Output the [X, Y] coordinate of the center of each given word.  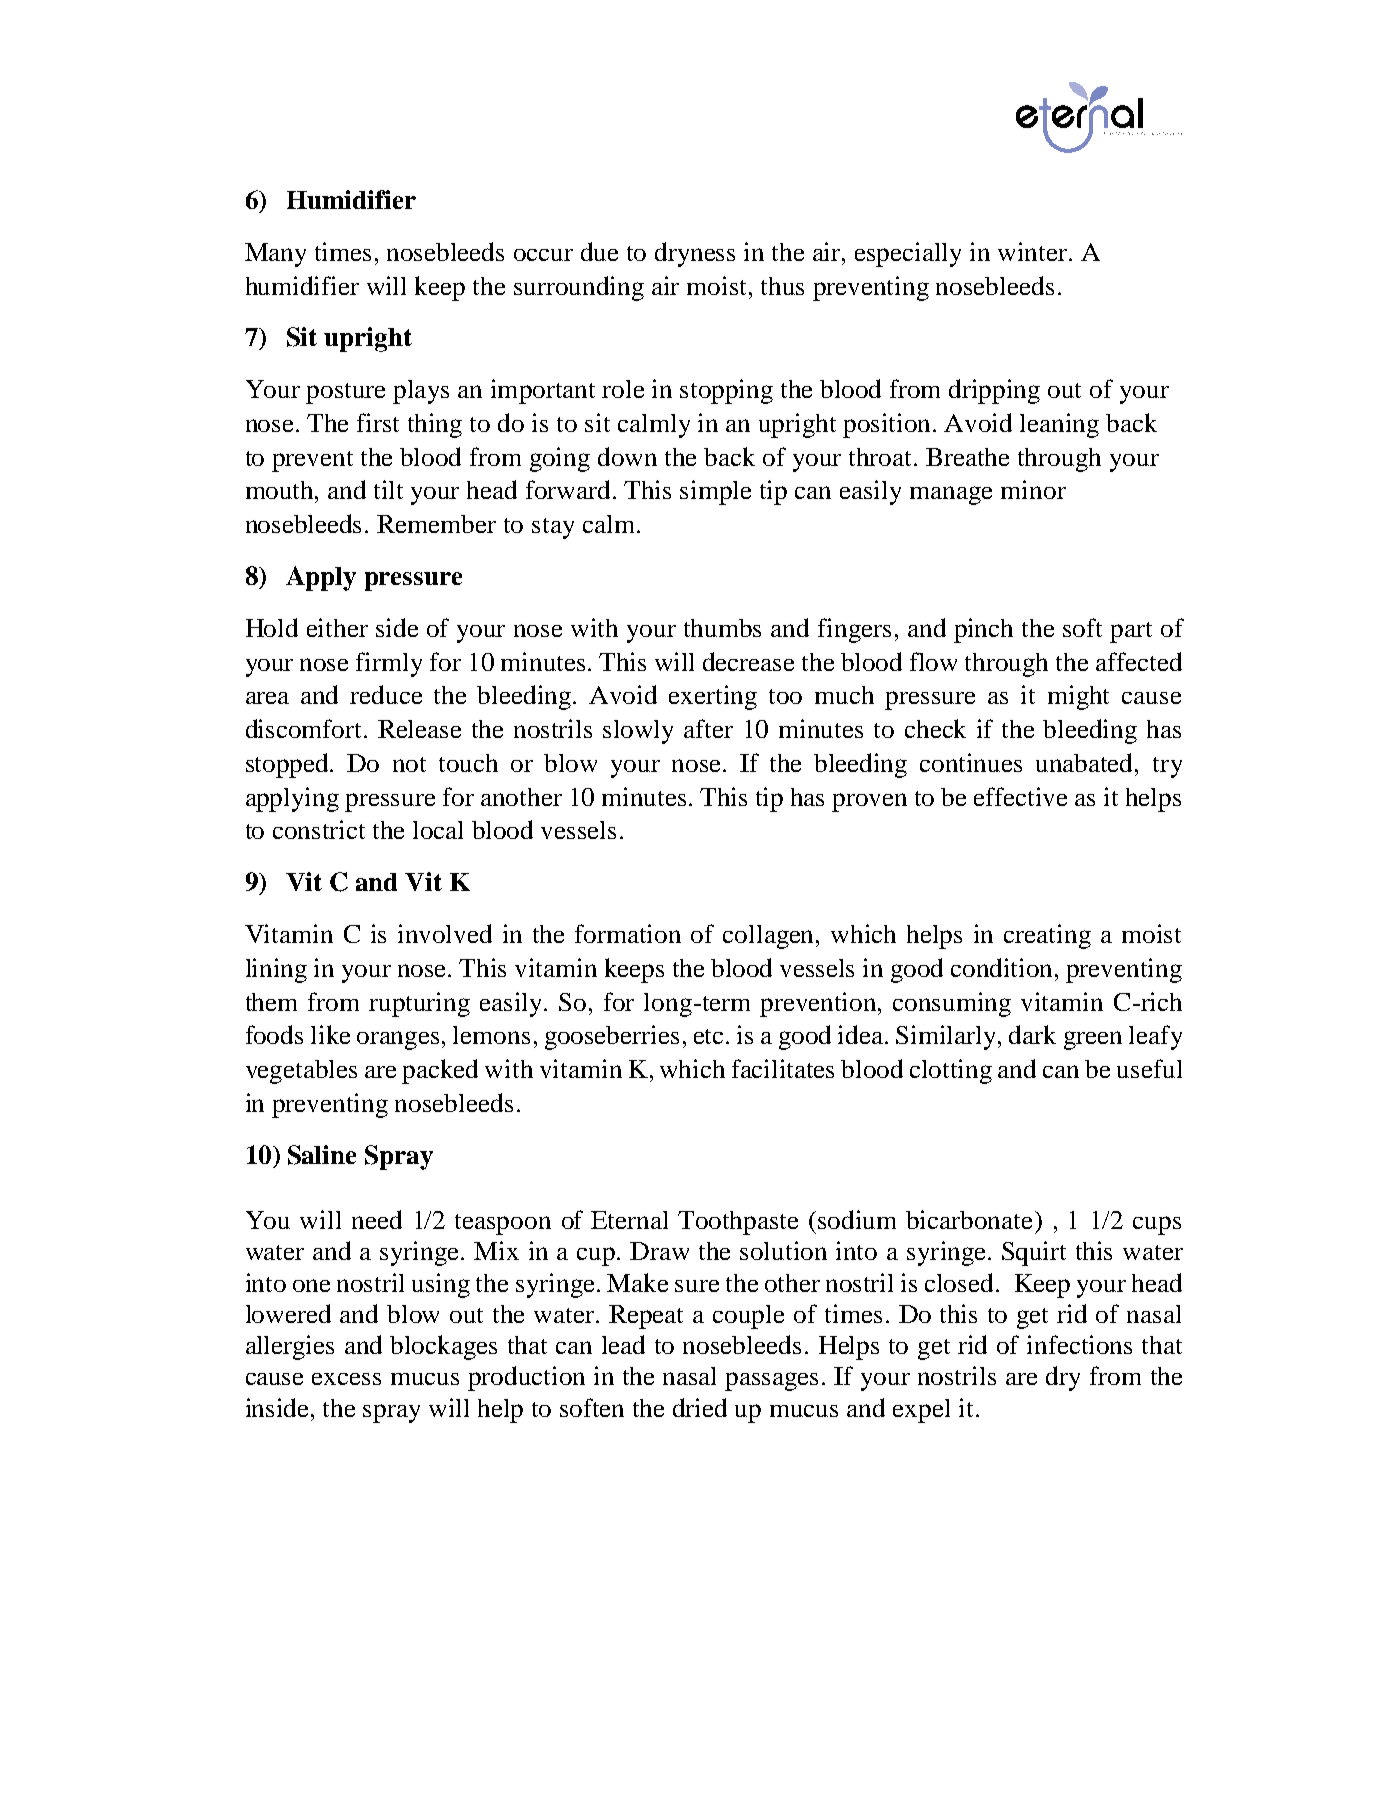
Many [275, 255]
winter [1034, 251]
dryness [695, 254]
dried [700, 1407]
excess [346, 1379]
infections [1079, 1344]
